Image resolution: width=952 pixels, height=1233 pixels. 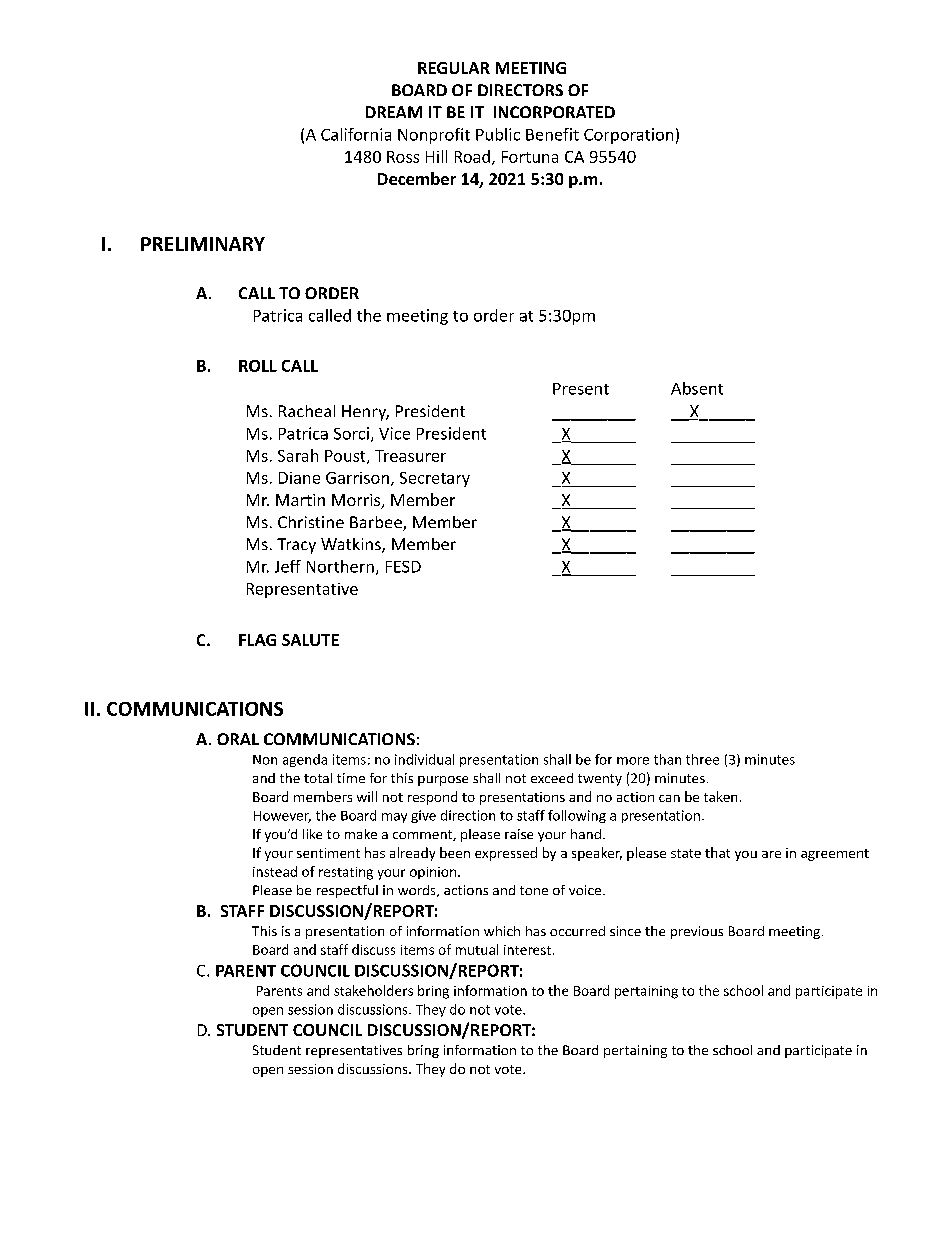 I want to click on stakeholders, so click(x=373, y=990).
